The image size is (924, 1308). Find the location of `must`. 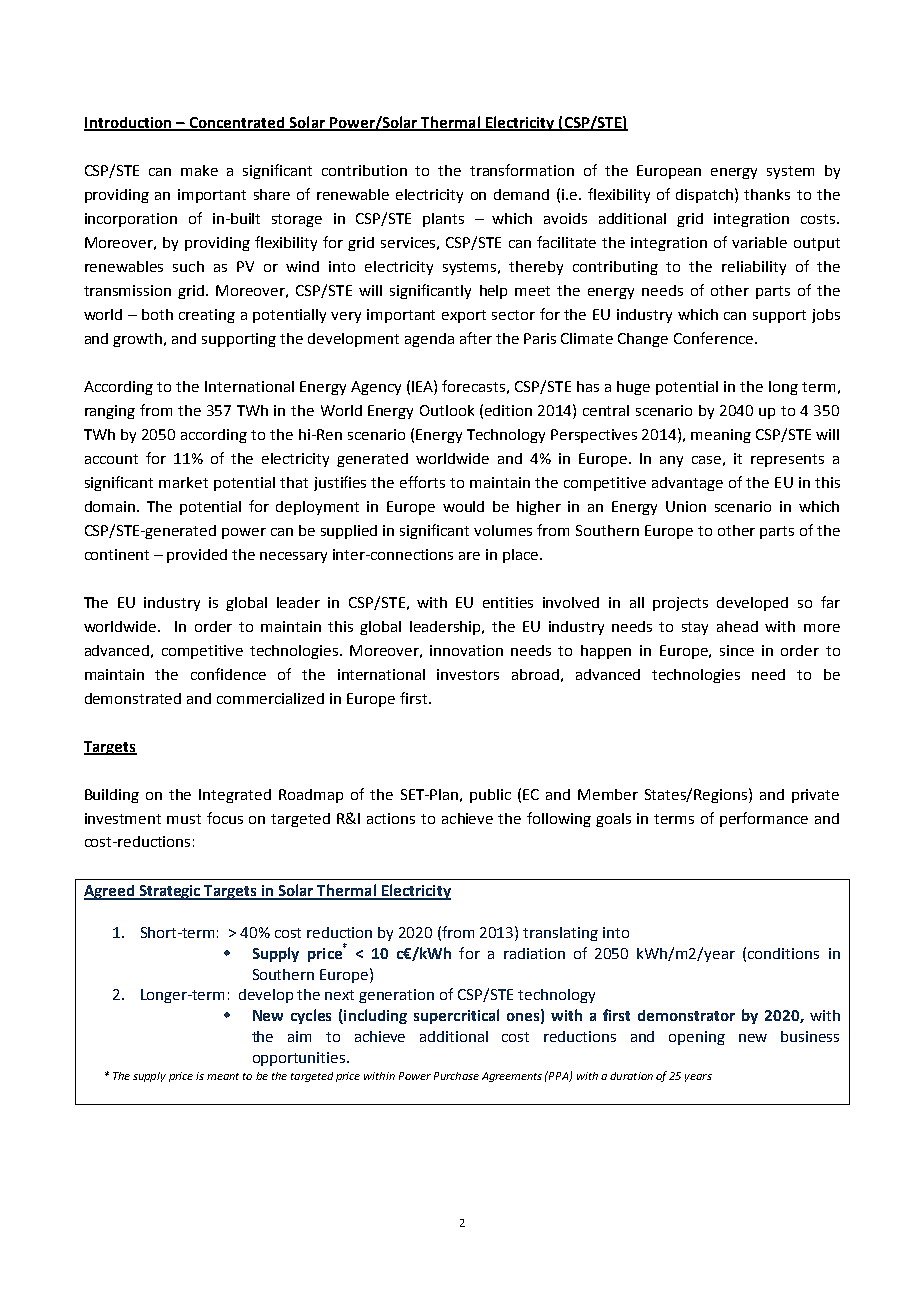

must is located at coordinates (184, 819).
